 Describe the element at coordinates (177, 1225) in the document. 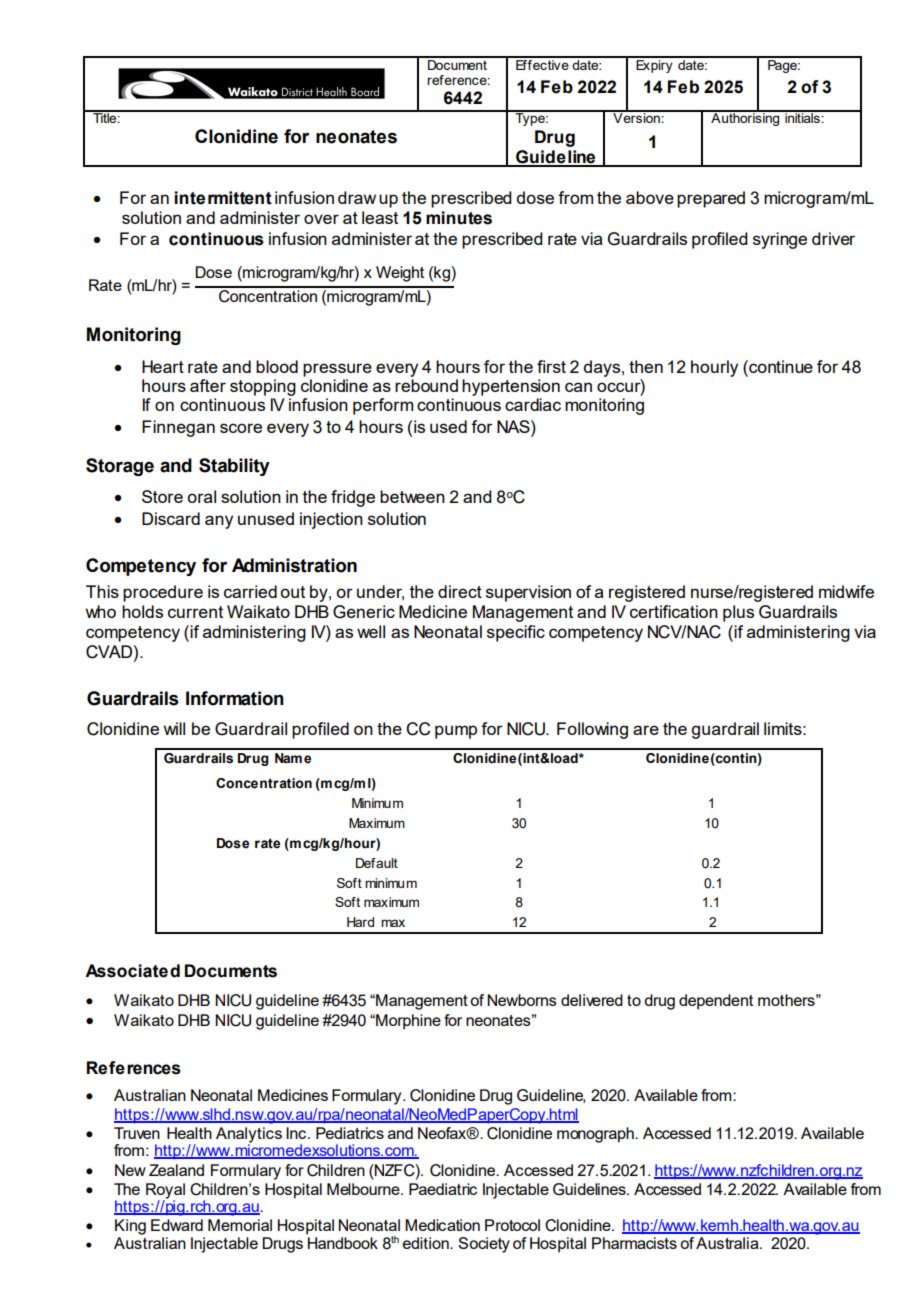

I see `Edward` at that location.
